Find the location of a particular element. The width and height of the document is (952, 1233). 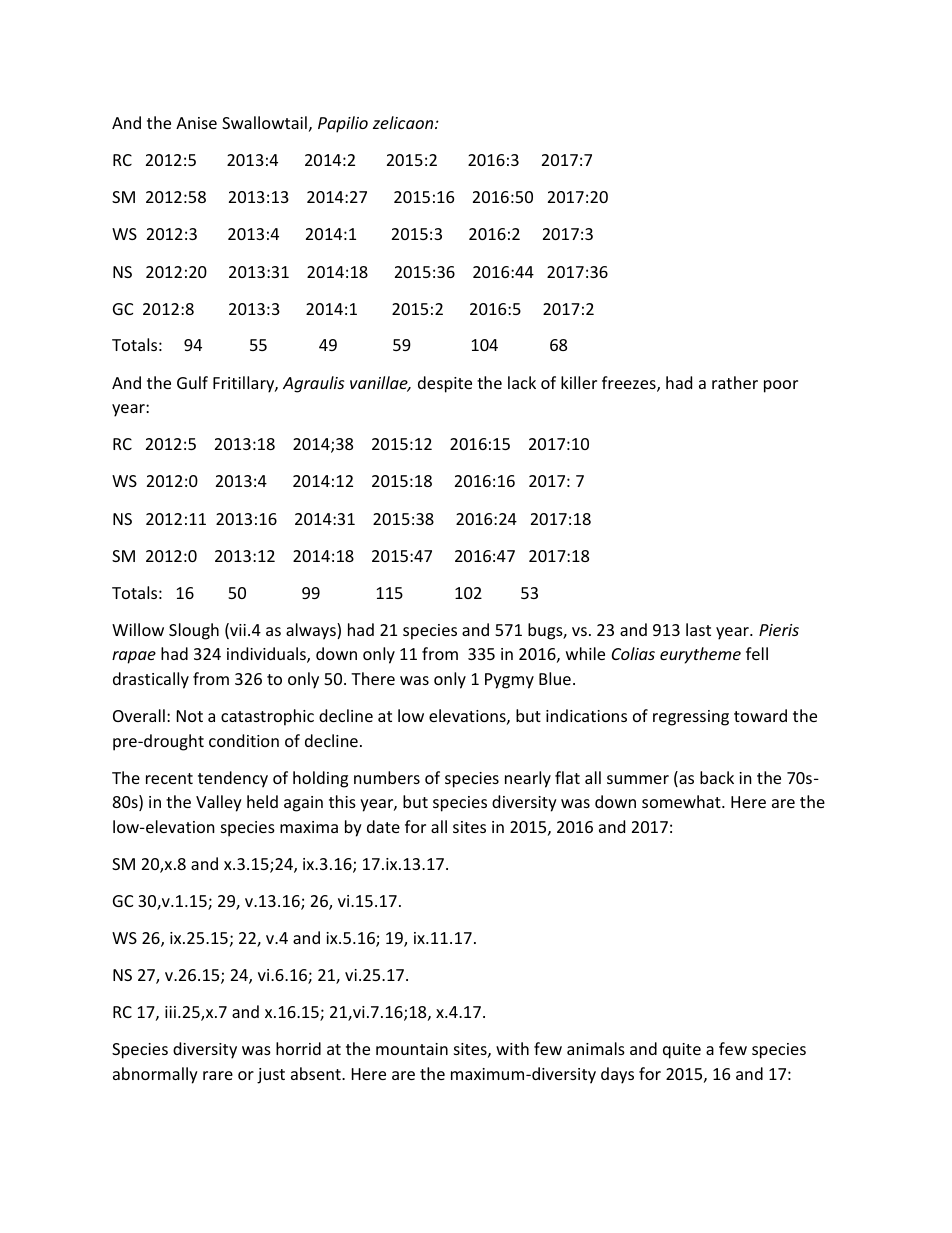

Pygmy is located at coordinates (509, 681).
